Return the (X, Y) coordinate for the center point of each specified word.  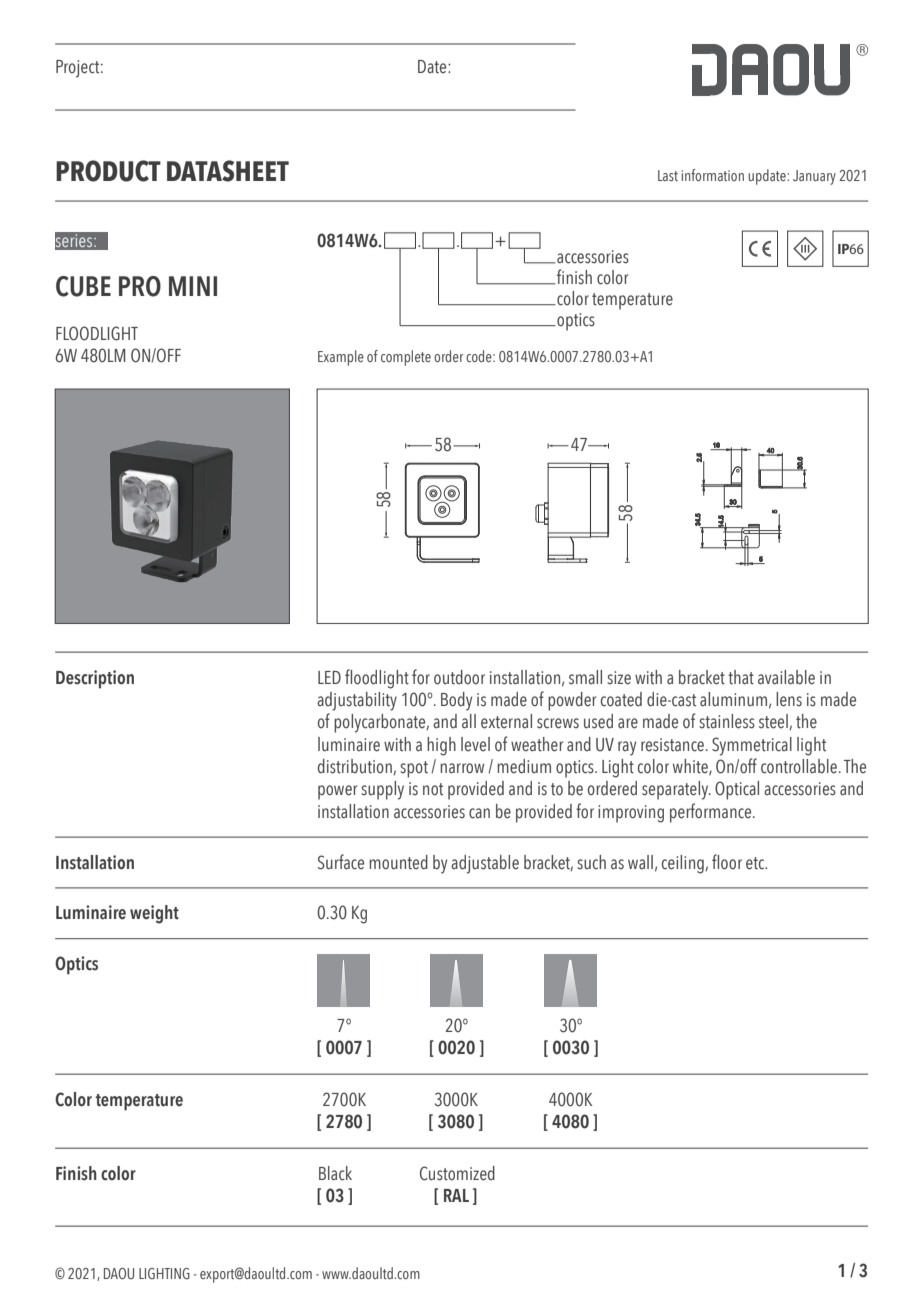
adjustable (485, 864)
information (713, 175)
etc (756, 863)
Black (335, 1173)
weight (154, 914)
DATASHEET (228, 171)
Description (95, 679)
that (741, 677)
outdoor (459, 677)
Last (668, 175)
